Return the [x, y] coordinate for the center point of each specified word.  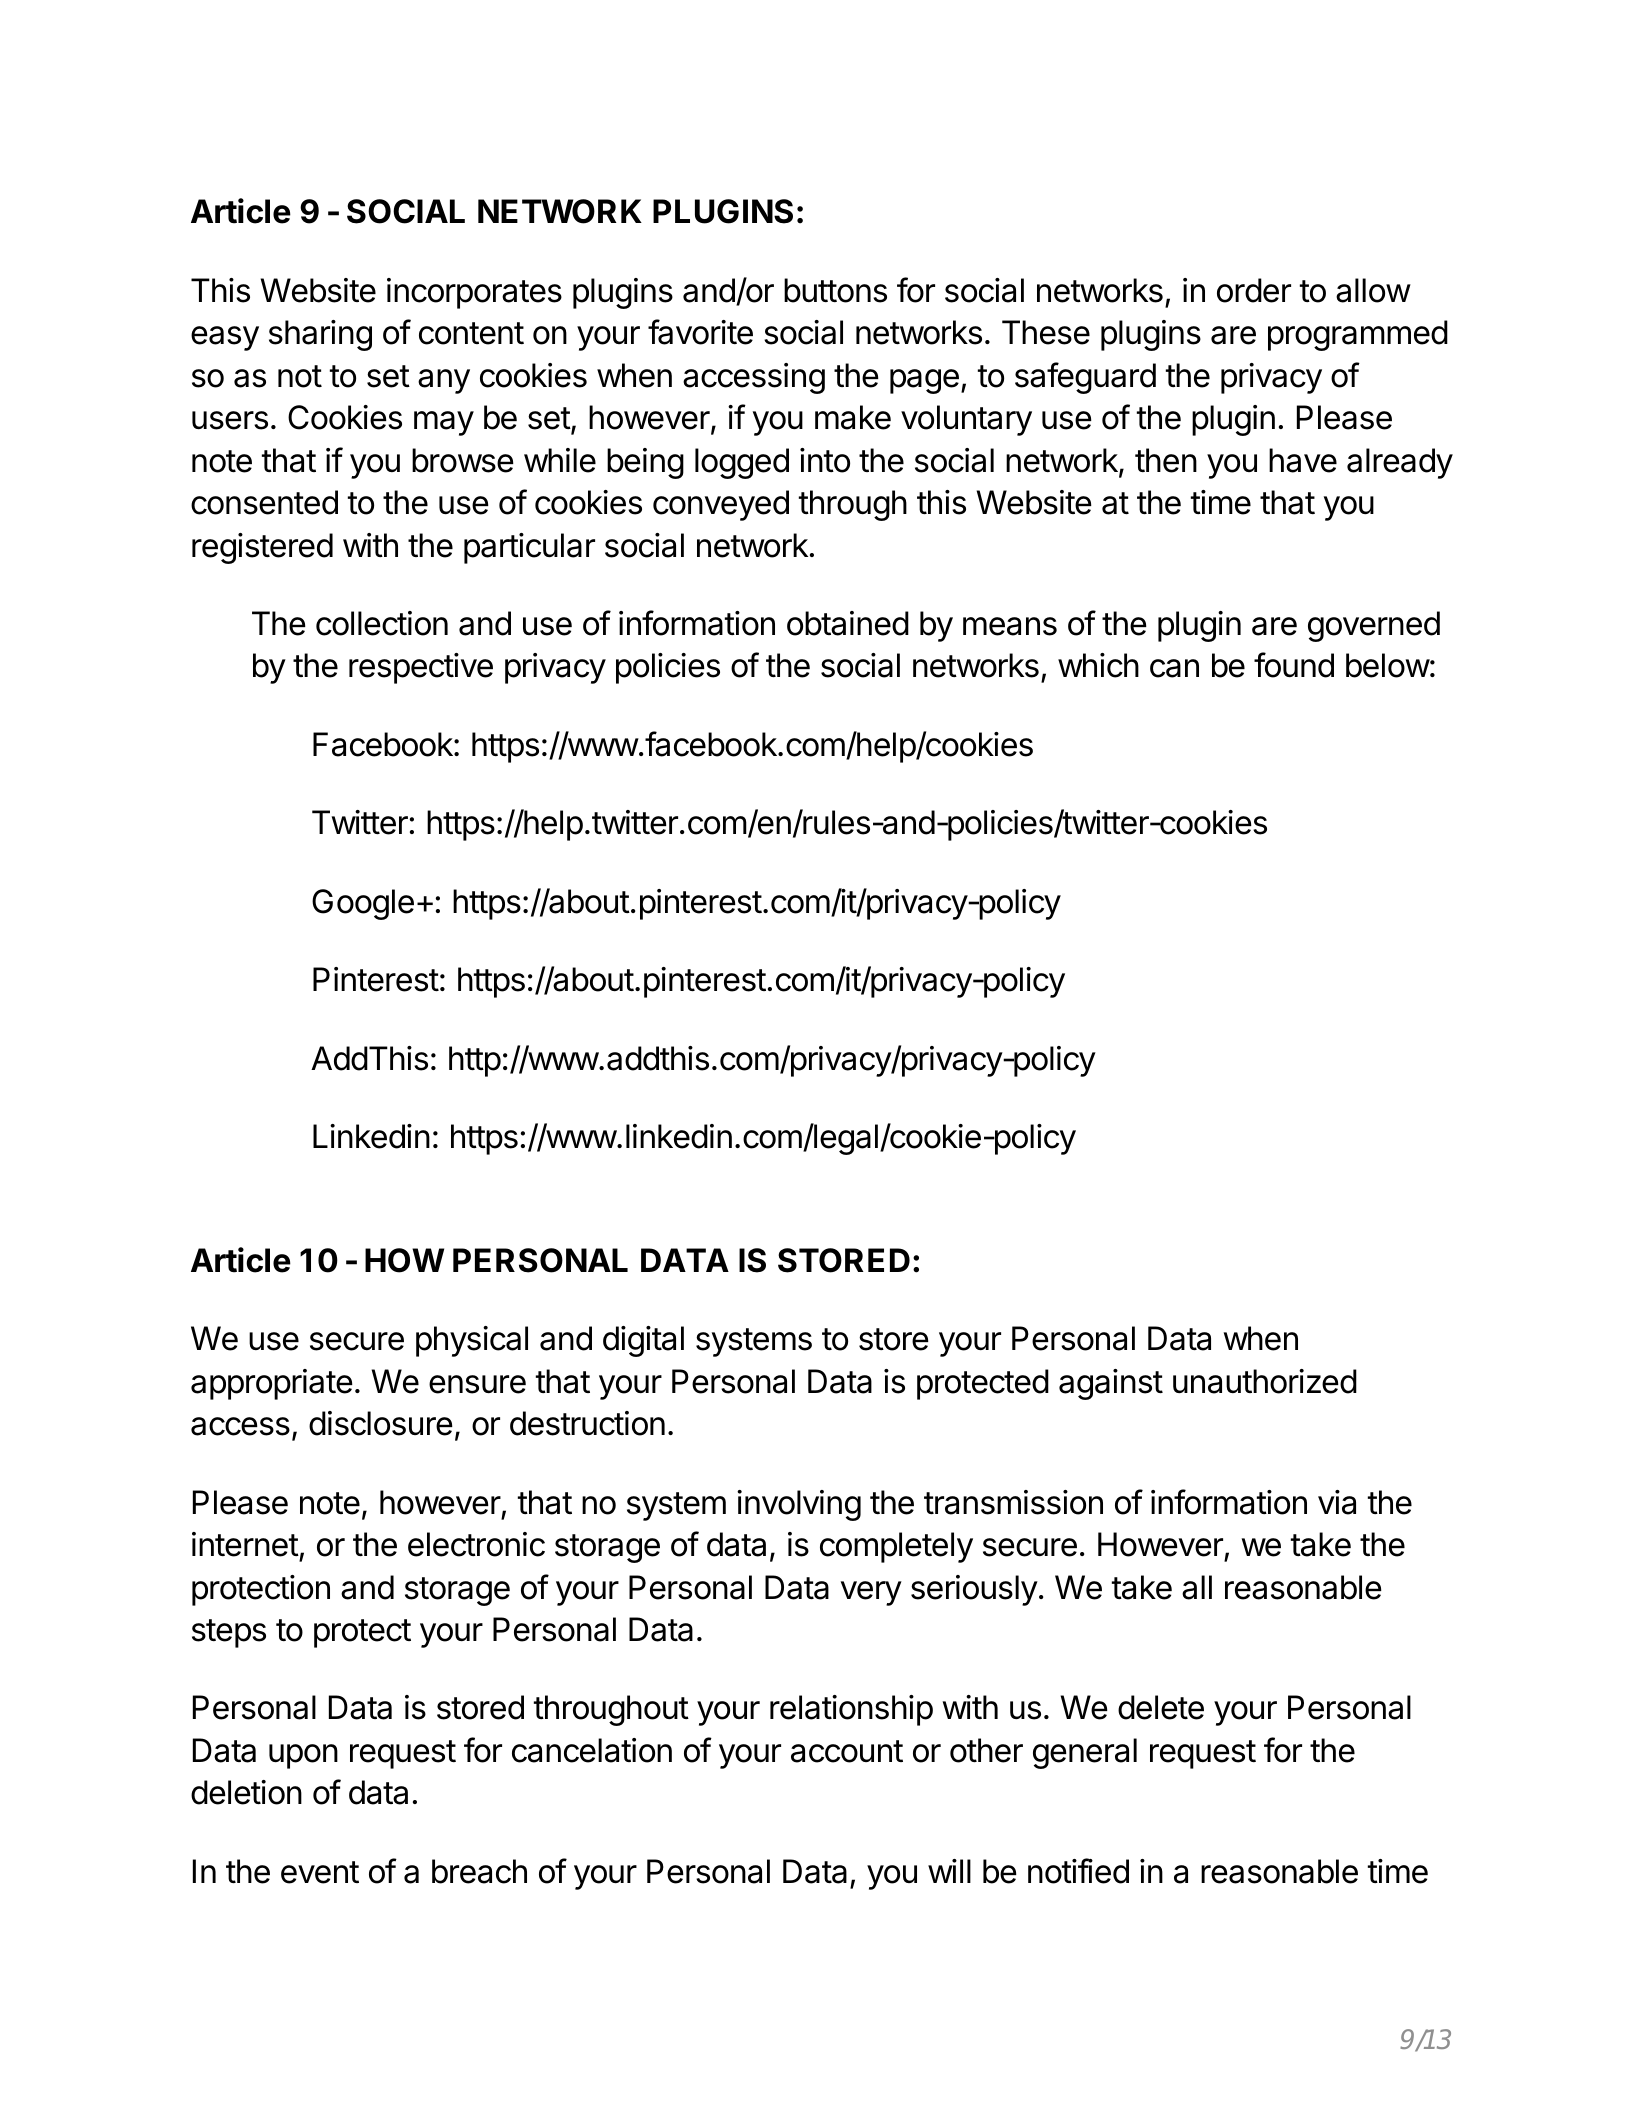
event [320, 1872]
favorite [700, 332]
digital [643, 1341]
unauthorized [1265, 1381]
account [847, 1751]
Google [363, 904]
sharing [320, 335]
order [1254, 290]
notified [1078, 1871]
